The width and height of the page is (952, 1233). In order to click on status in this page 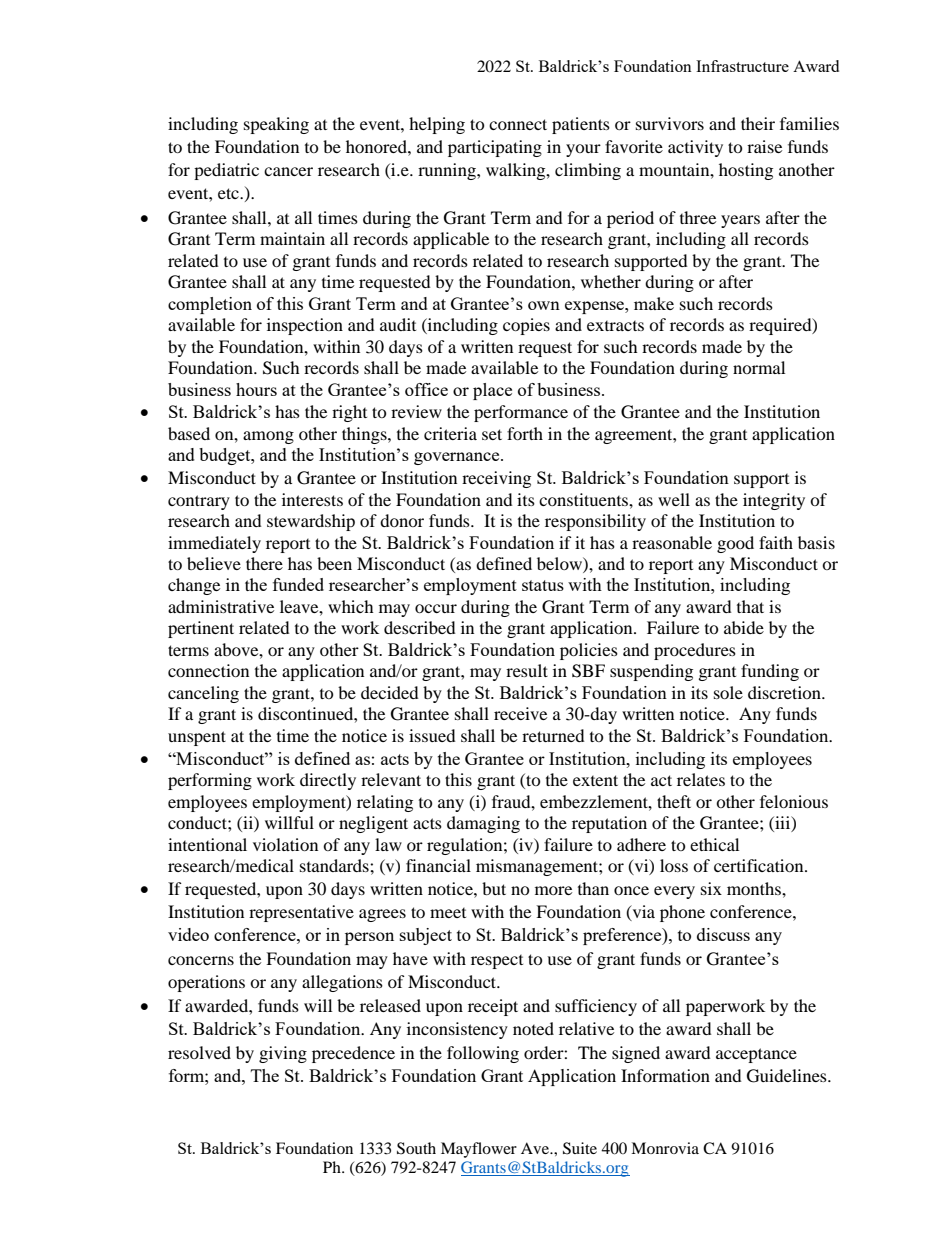, I will do `click(543, 585)`.
